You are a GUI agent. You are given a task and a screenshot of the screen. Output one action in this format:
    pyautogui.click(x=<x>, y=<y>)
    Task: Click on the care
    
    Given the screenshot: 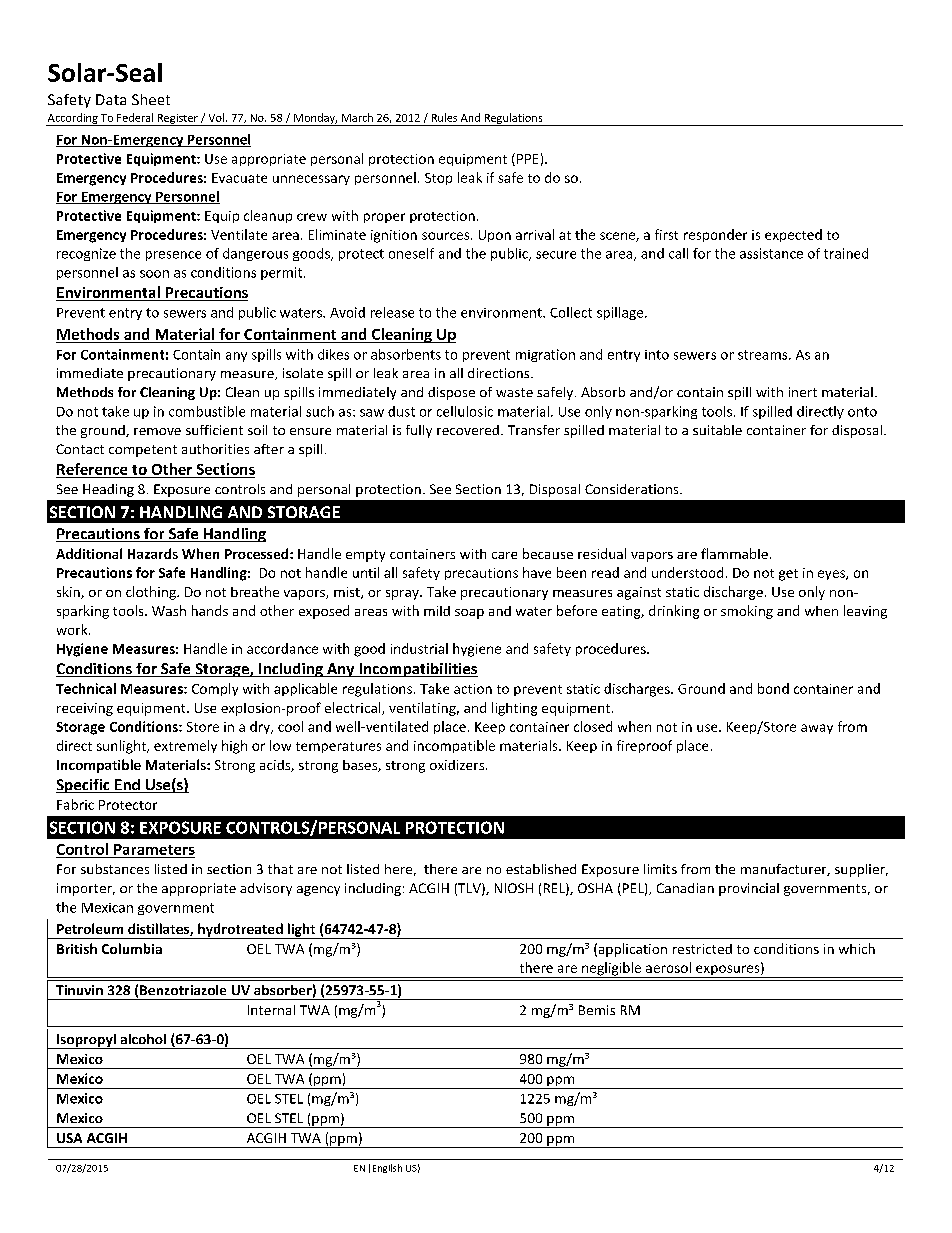 What is the action you would take?
    pyautogui.click(x=504, y=555)
